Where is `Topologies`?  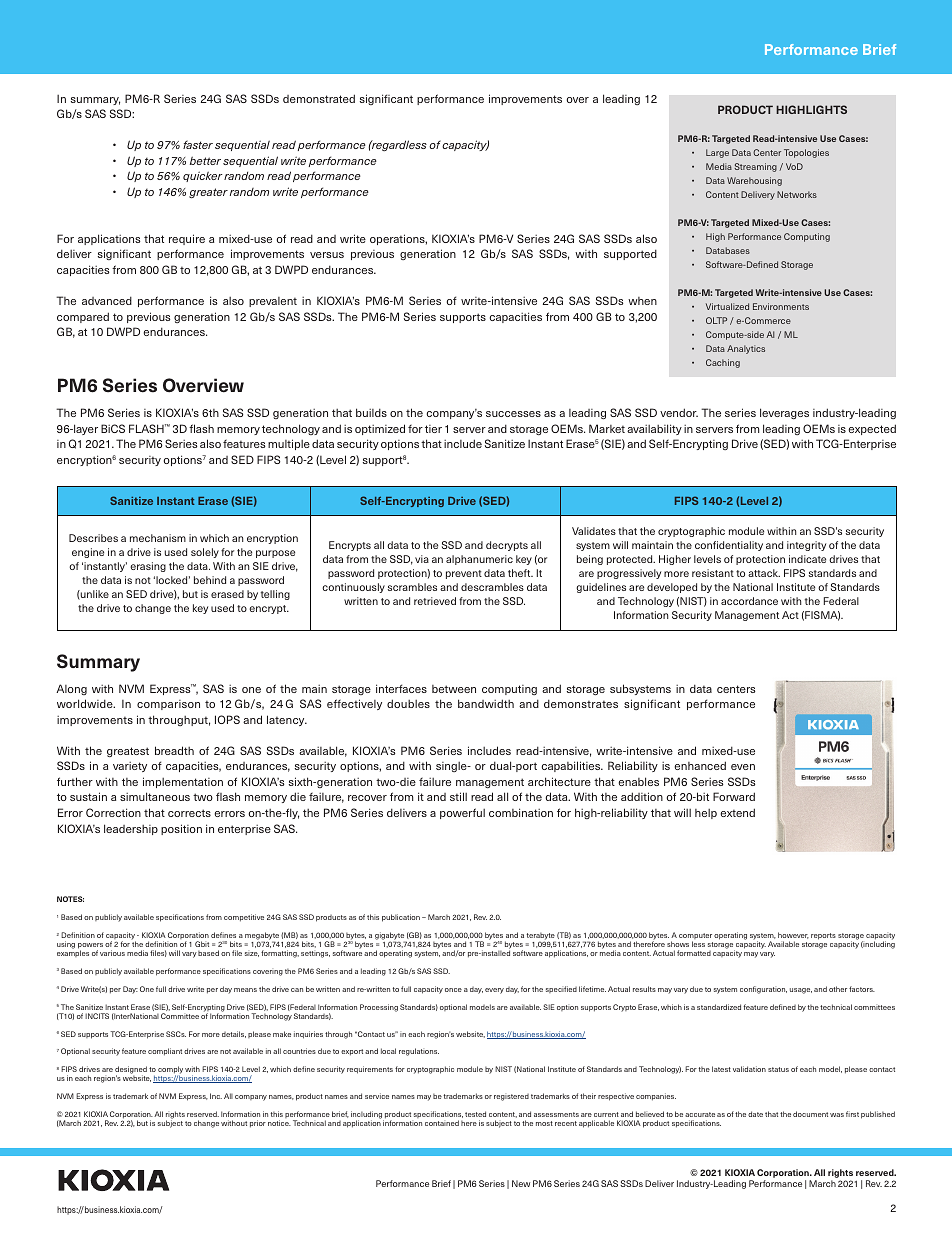 Topologies is located at coordinates (806, 153).
